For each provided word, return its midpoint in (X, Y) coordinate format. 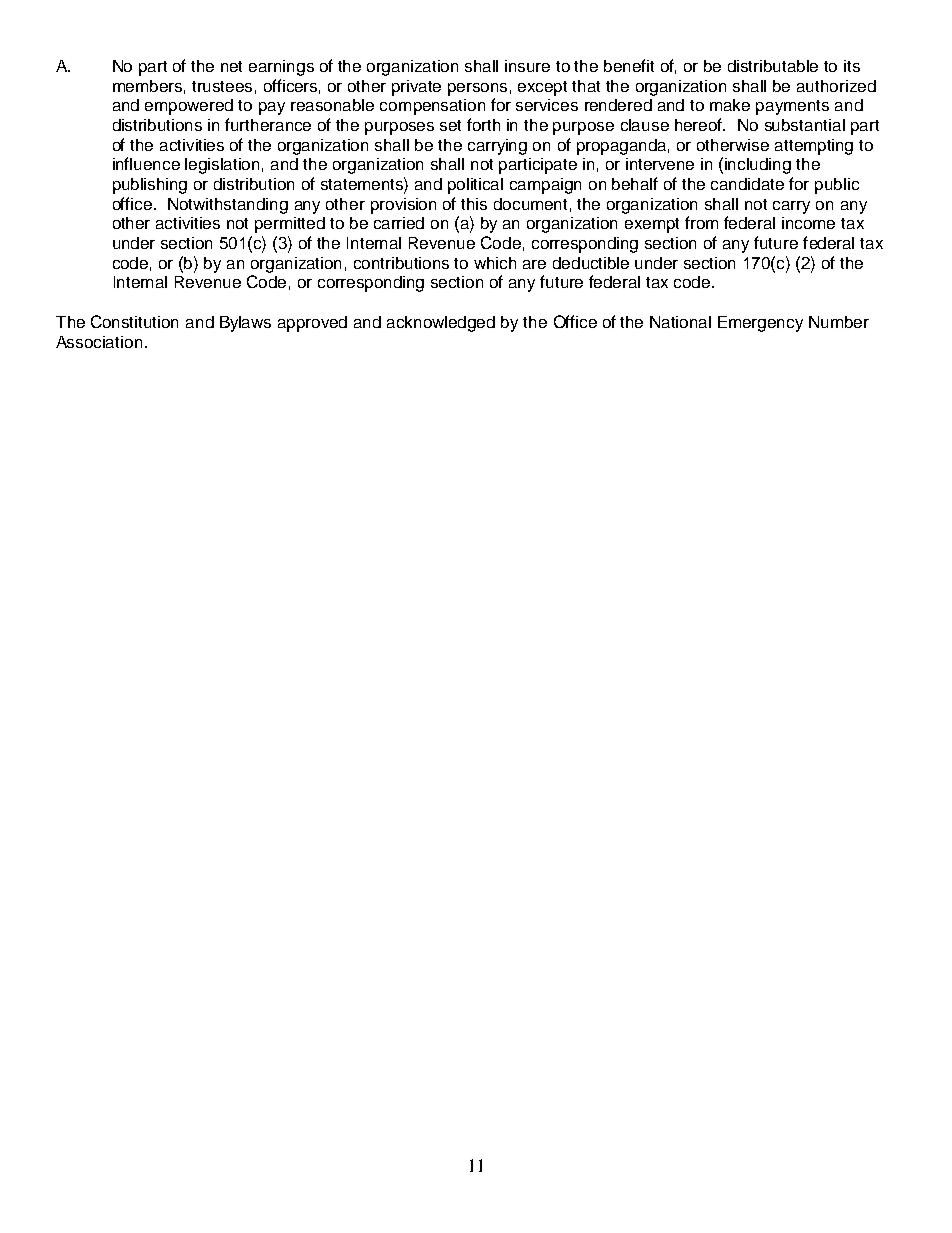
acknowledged (441, 324)
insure (527, 66)
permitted (290, 225)
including (758, 166)
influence (146, 163)
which (495, 263)
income (808, 223)
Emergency (760, 324)
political (475, 186)
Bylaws (245, 324)
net (231, 66)
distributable (773, 66)
